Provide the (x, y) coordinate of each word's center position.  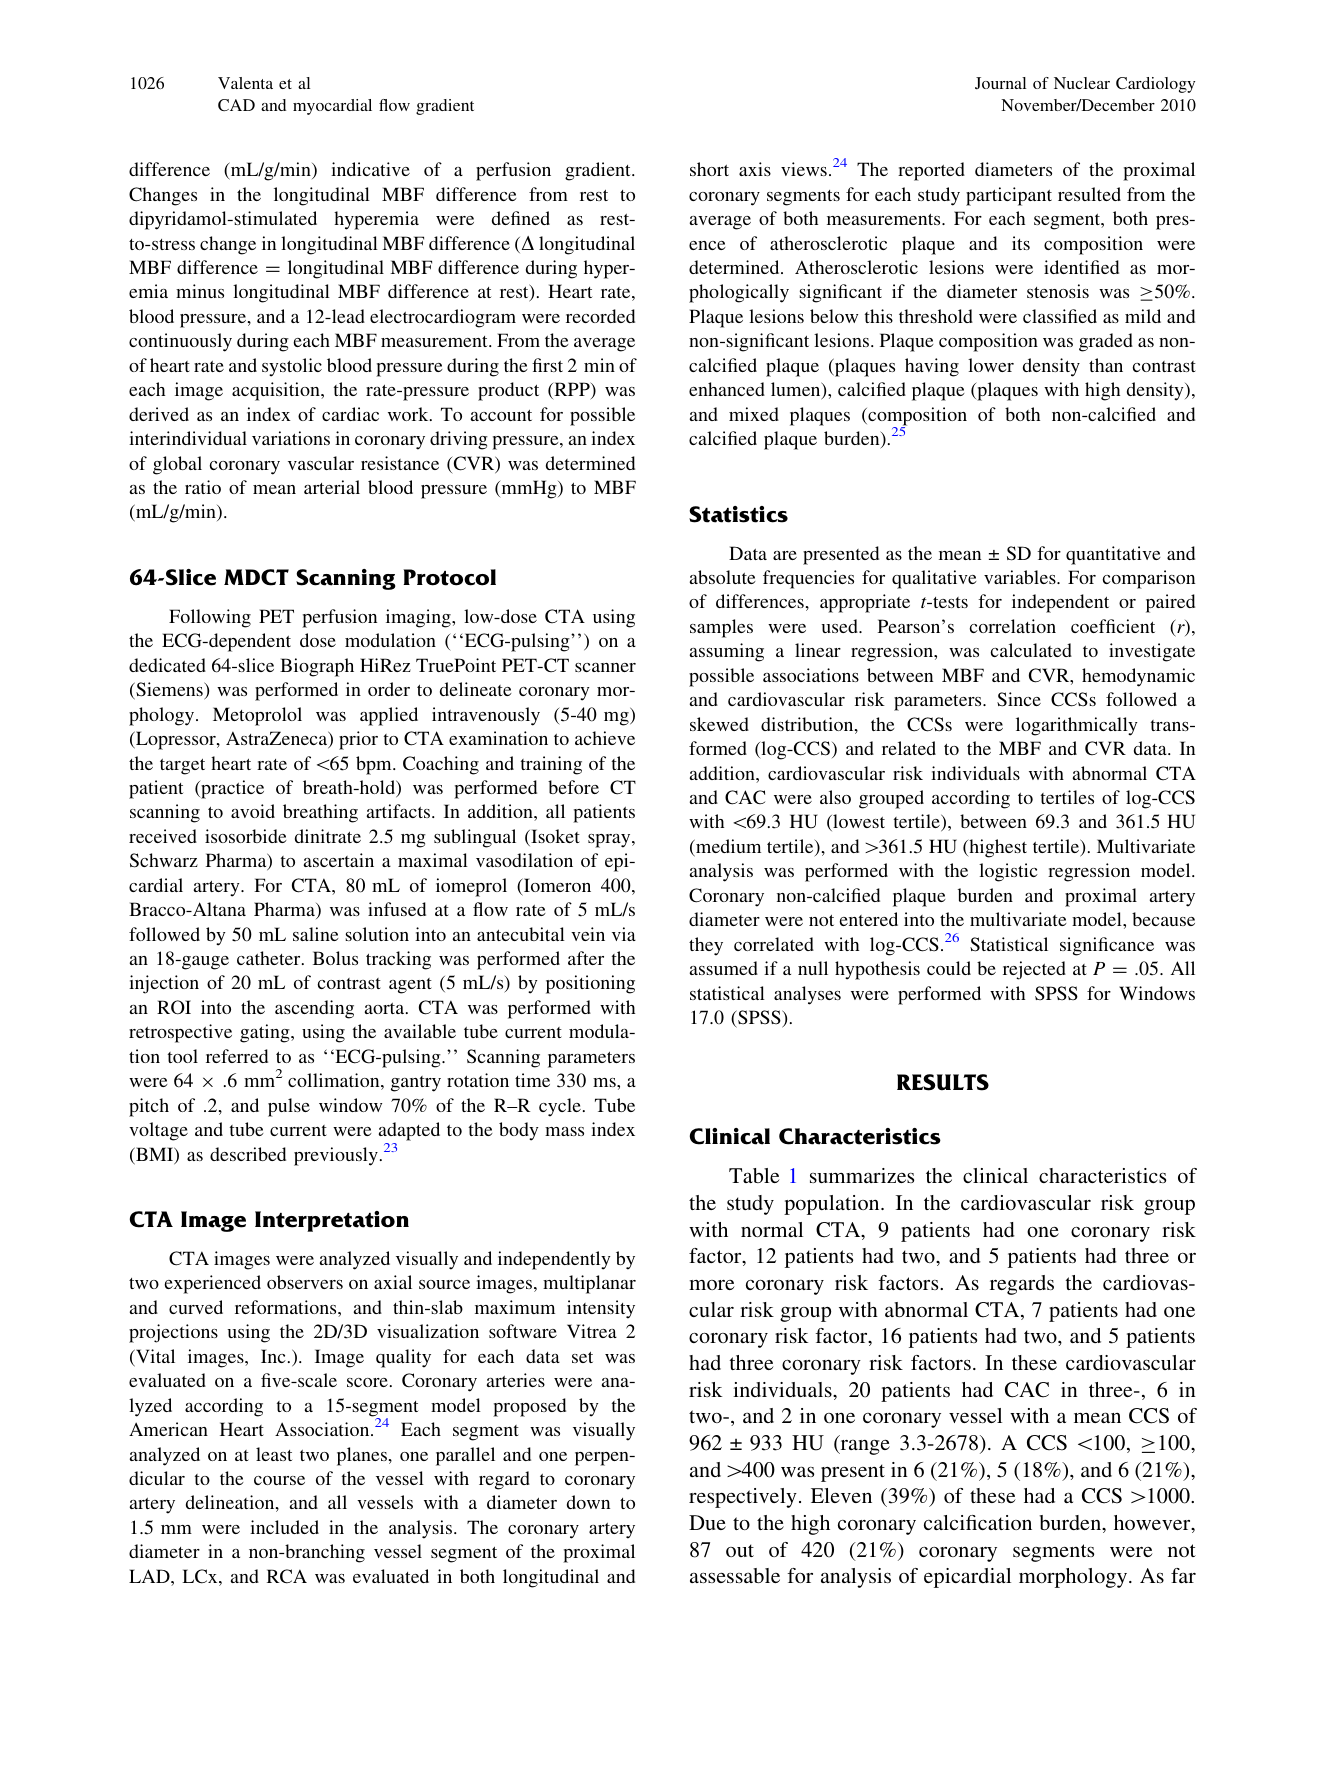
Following (210, 618)
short (709, 169)
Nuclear (1082, 83)
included (284, 1527)
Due (707, 1522)
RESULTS (943, 1082)
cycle (560, 1107)
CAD (236, 105)
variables (1021, 577)
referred (237, 1056)
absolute (723, 577)
